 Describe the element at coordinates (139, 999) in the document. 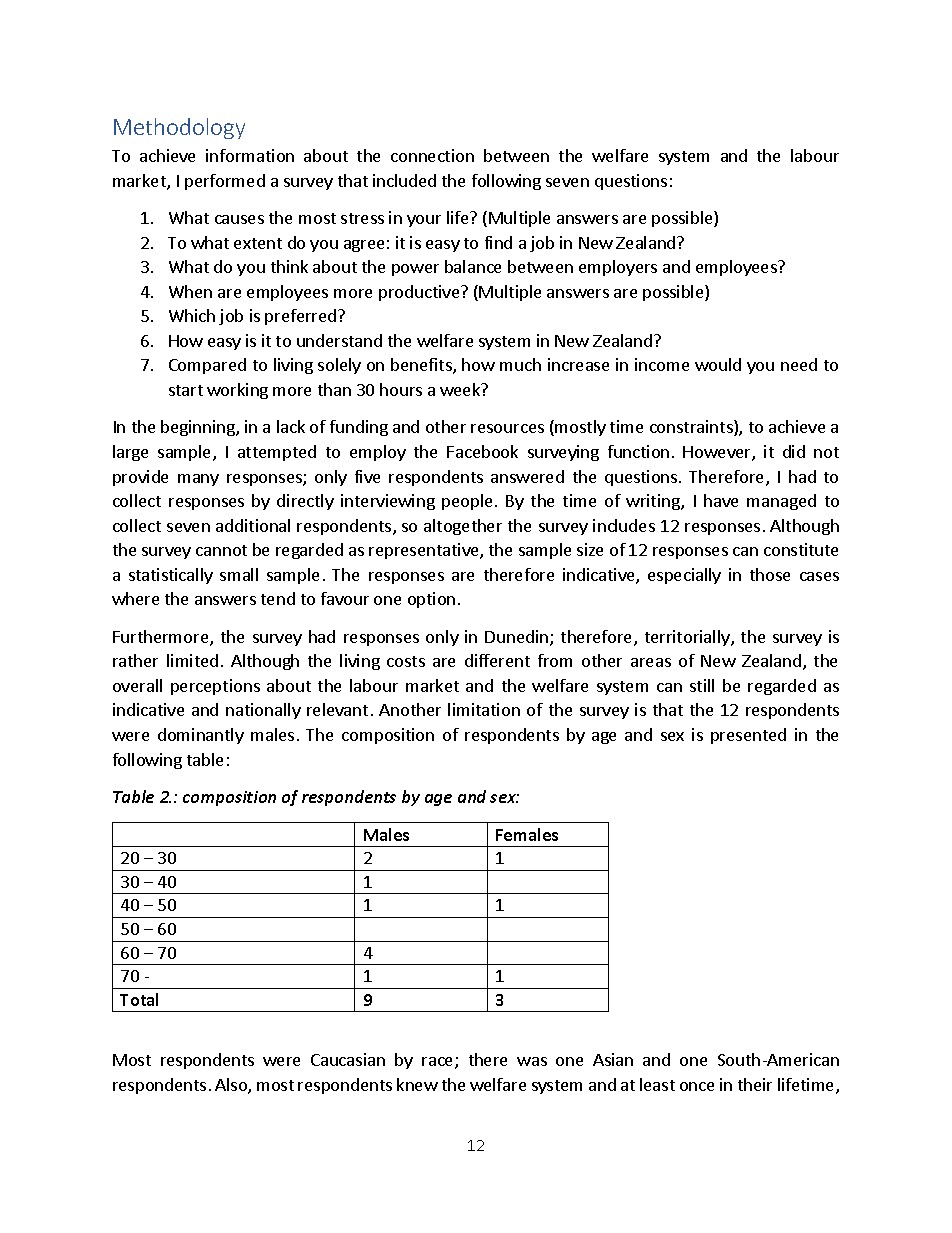

I see `Total` at that location.
